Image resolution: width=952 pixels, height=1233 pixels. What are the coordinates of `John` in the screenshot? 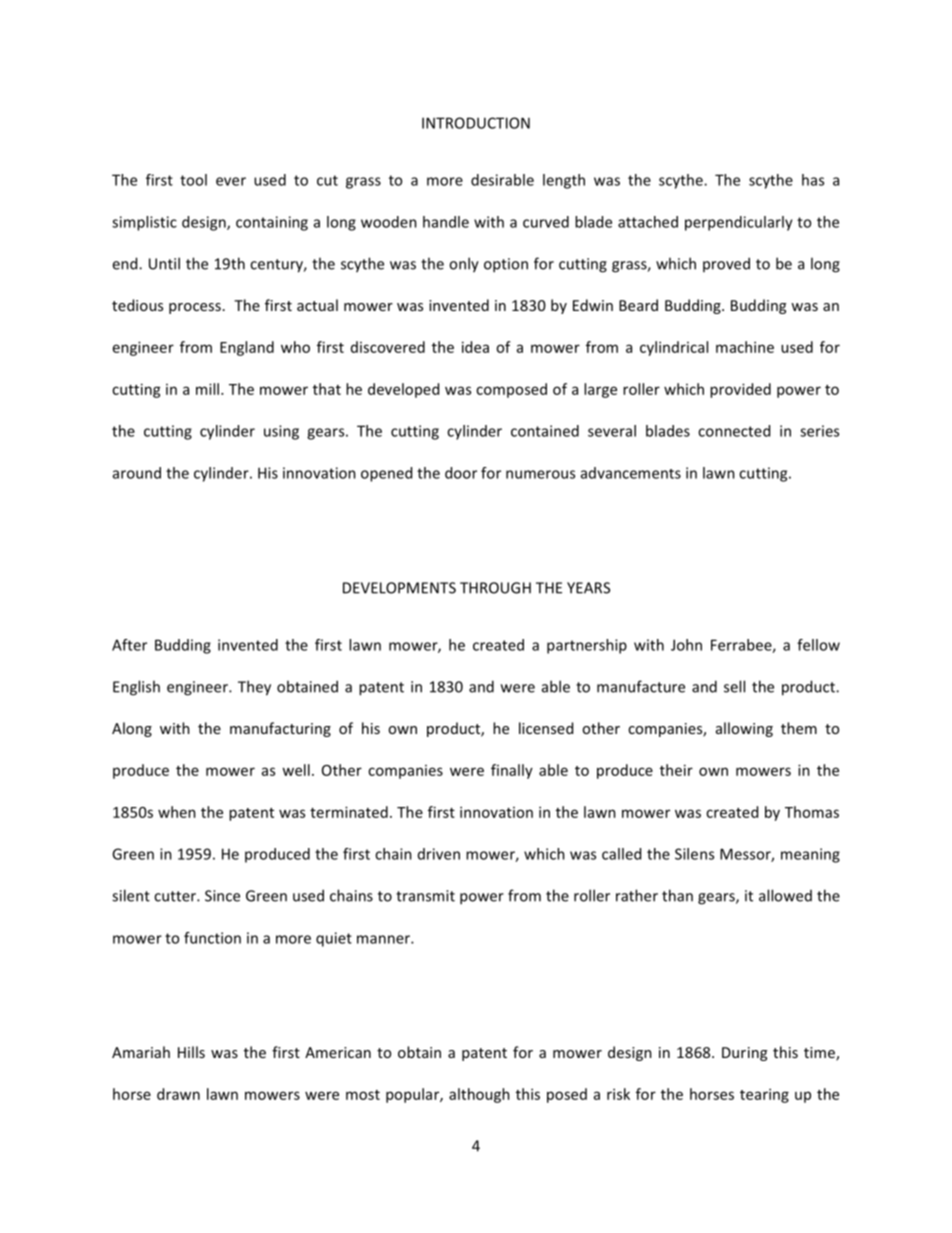 It's located at (686, 645).
